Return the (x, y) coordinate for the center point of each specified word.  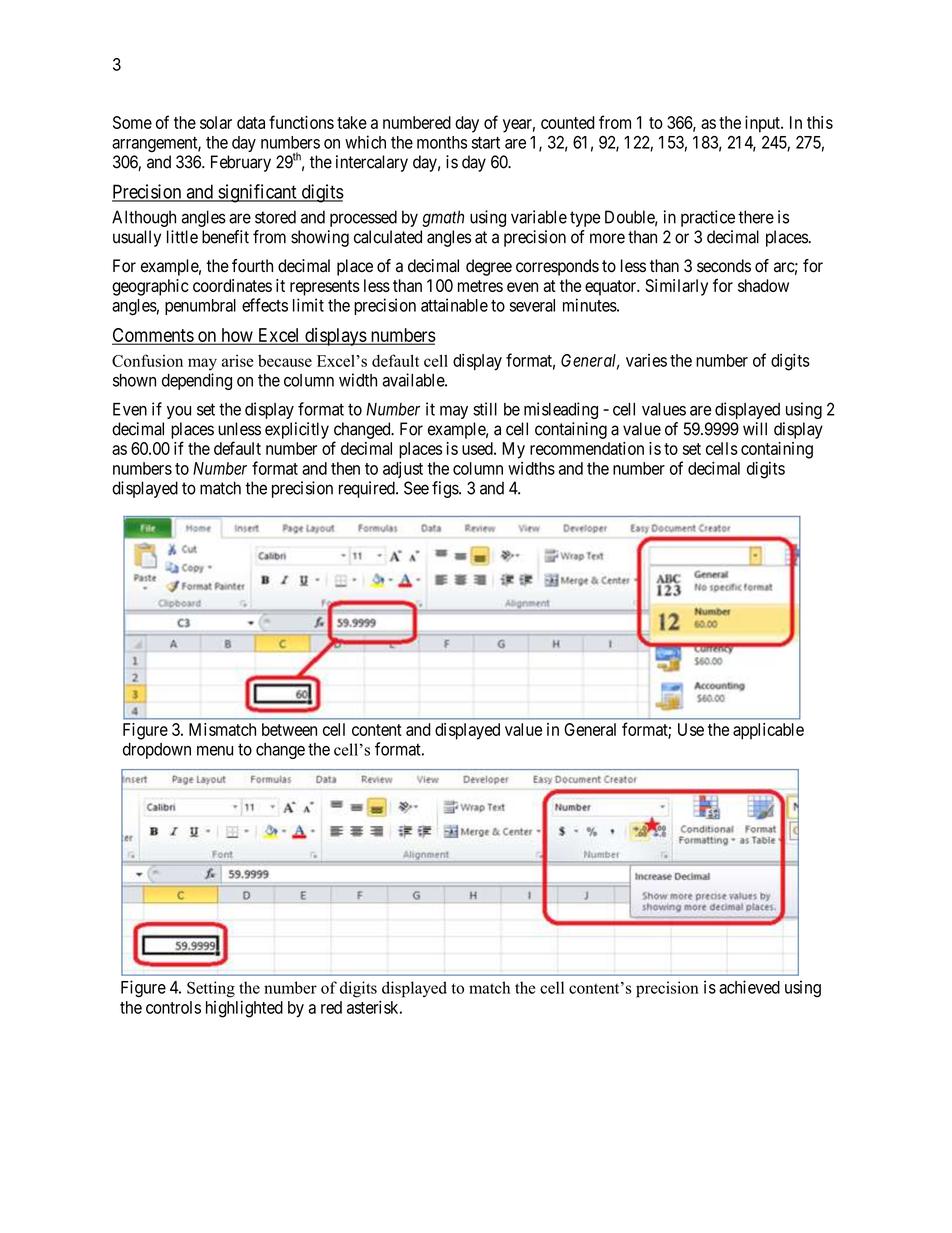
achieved (749, 987)
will (755, 428)
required (368, 489)
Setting (211, 989)
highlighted (244, 1009)
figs (446, 489)
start (486, 143)
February (241, 163)
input (763, 124)
